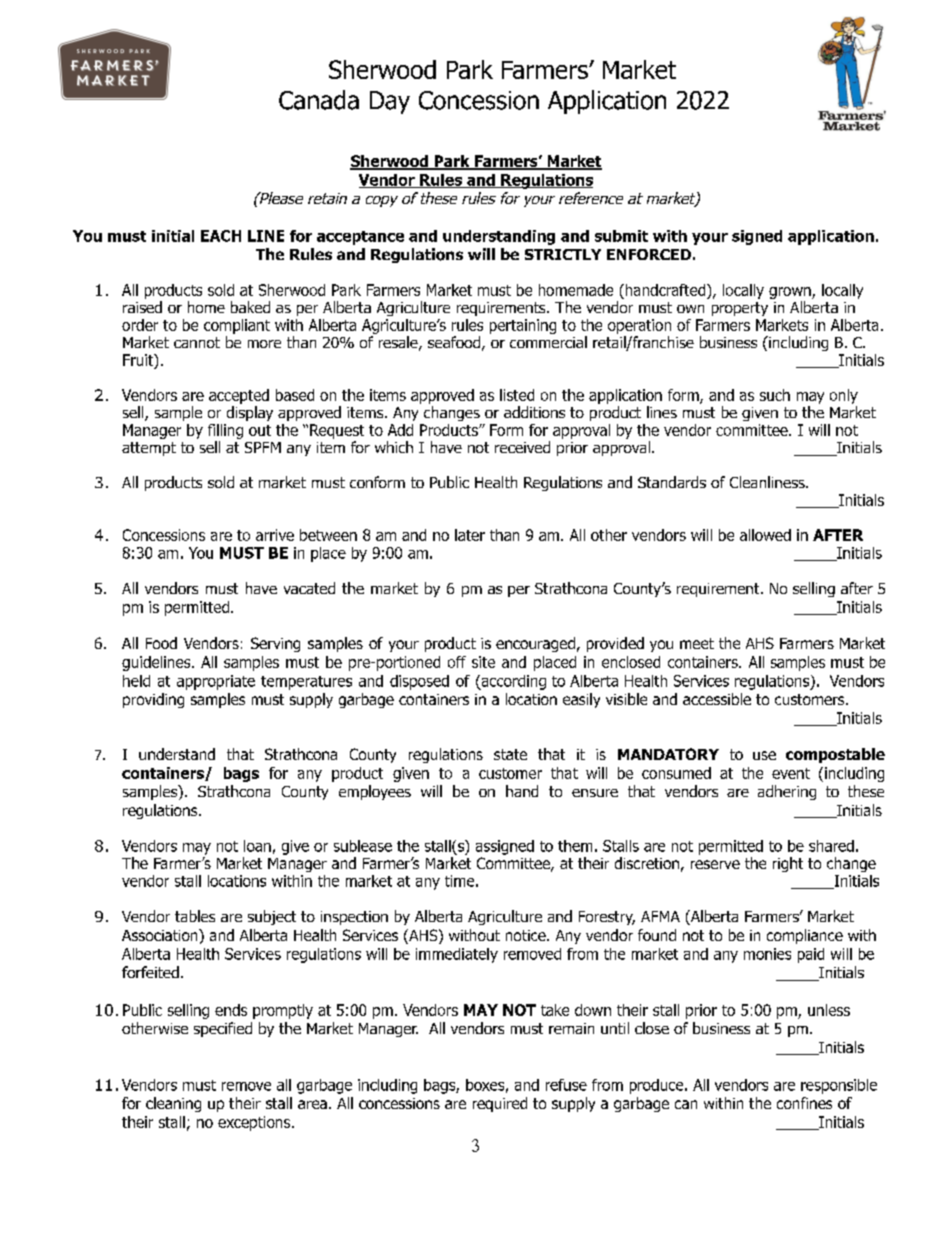  Describe the element at coordinates (319, 100) in the screenshot. I see `Canada` at that location.
